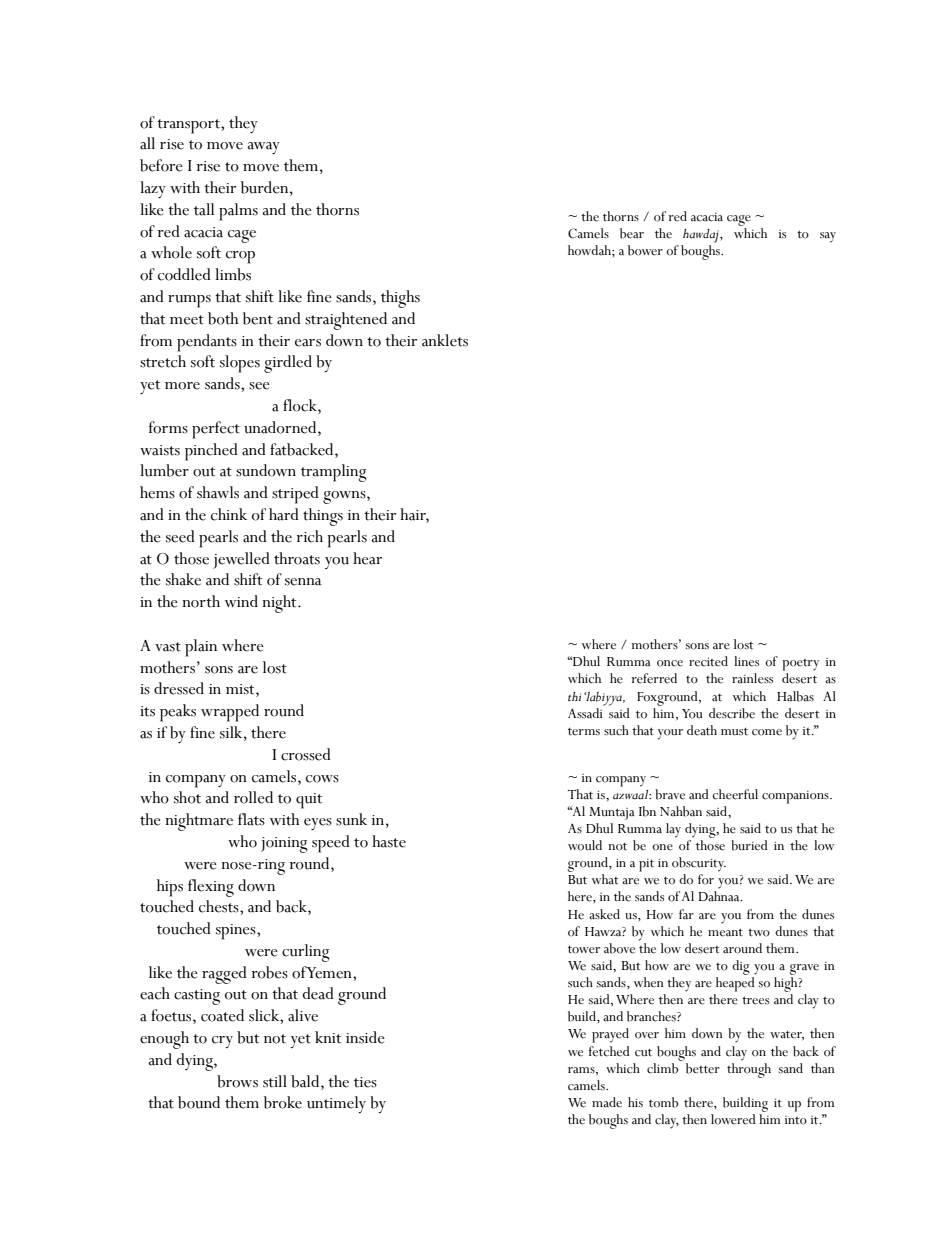  Describe the element at coordinates (445, 340) in the screenshot. I see `anklets` at that location.
